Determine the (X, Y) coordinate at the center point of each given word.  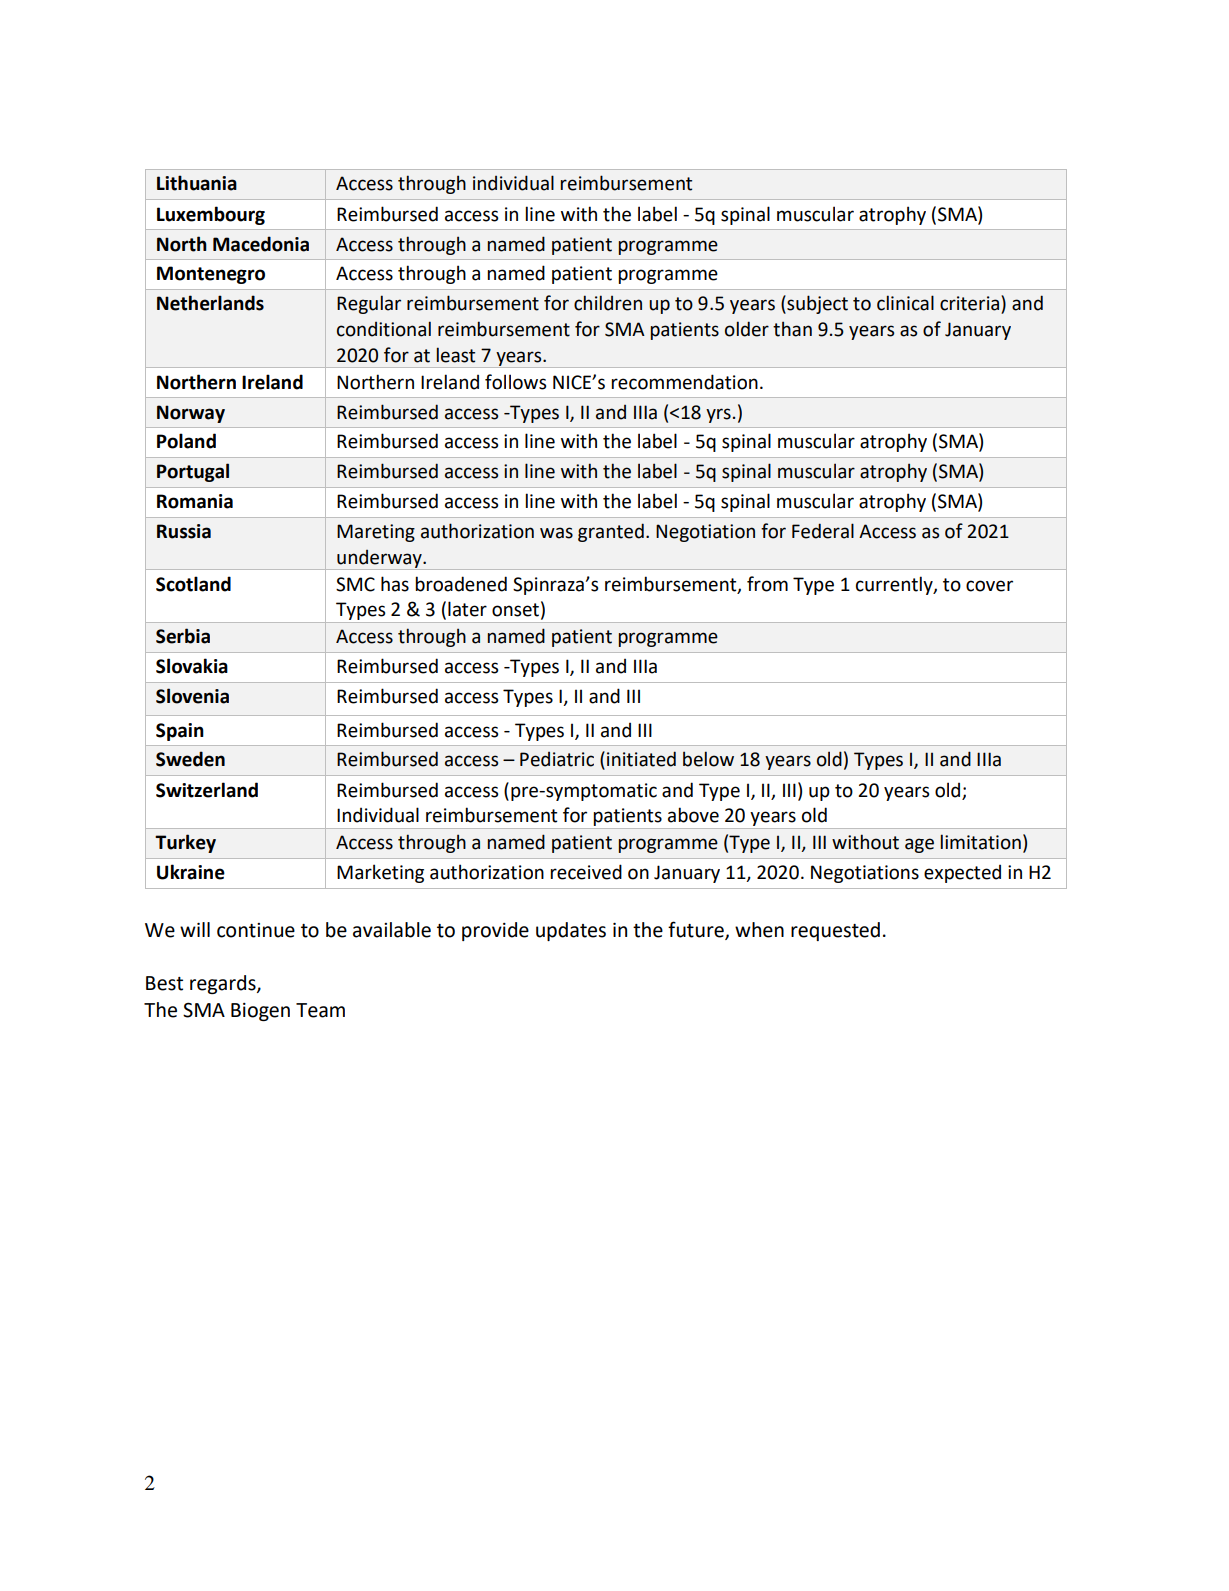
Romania (195, 501)
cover (989, 586)
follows (515, 382)
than (792, 329)
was (556, 533)
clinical (905, 303)
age (919, 845)
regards (224, 984)
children (608, 303)
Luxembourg (211, 215)
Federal (823, 531)
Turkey (185, 843)
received (586, 872)
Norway (191, 414)
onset (515, 610)
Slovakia (192, 666)
